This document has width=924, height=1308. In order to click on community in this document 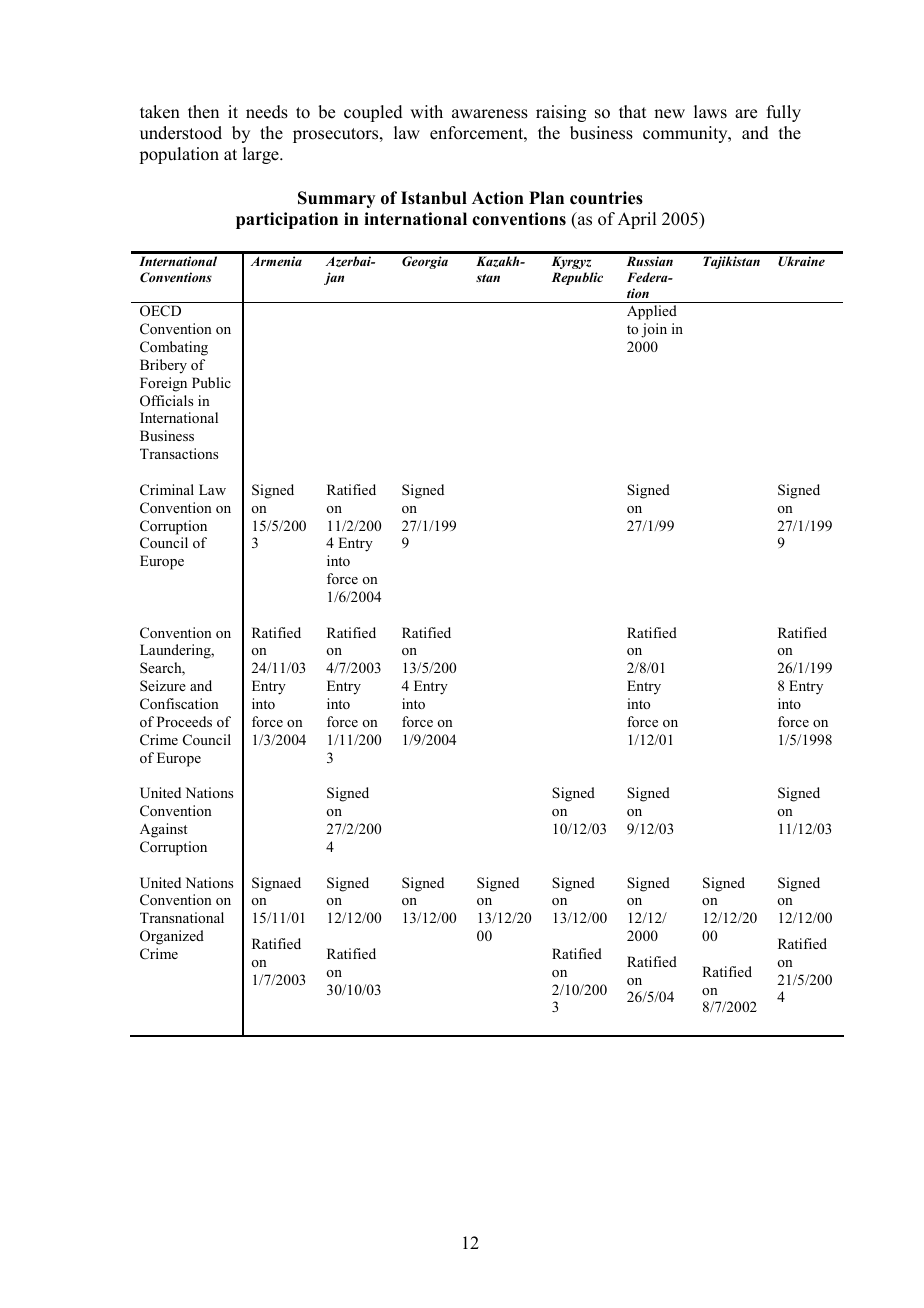, I will do `click(686, 134)`.
